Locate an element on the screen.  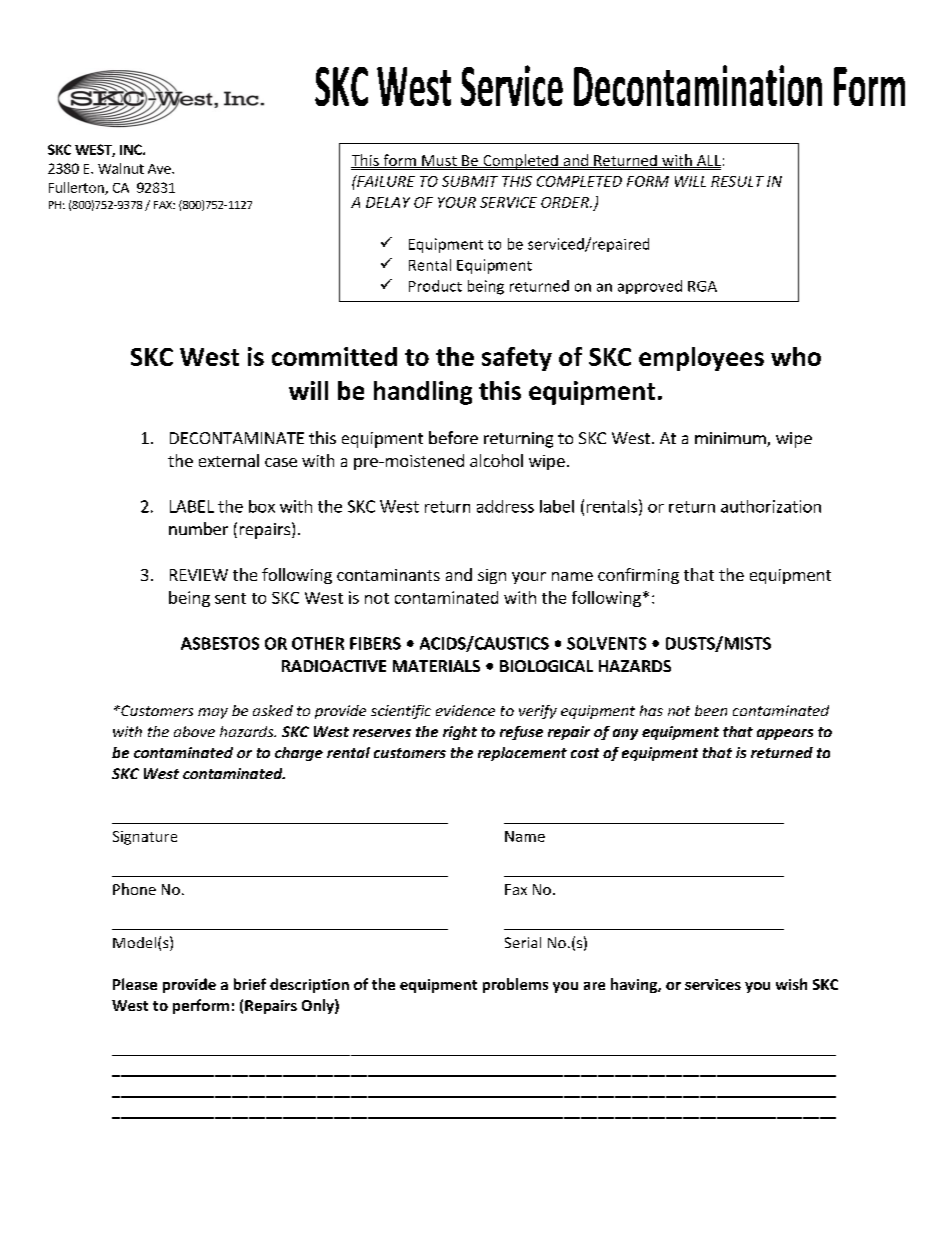
contaminants is located at coordinates (388, 575).
